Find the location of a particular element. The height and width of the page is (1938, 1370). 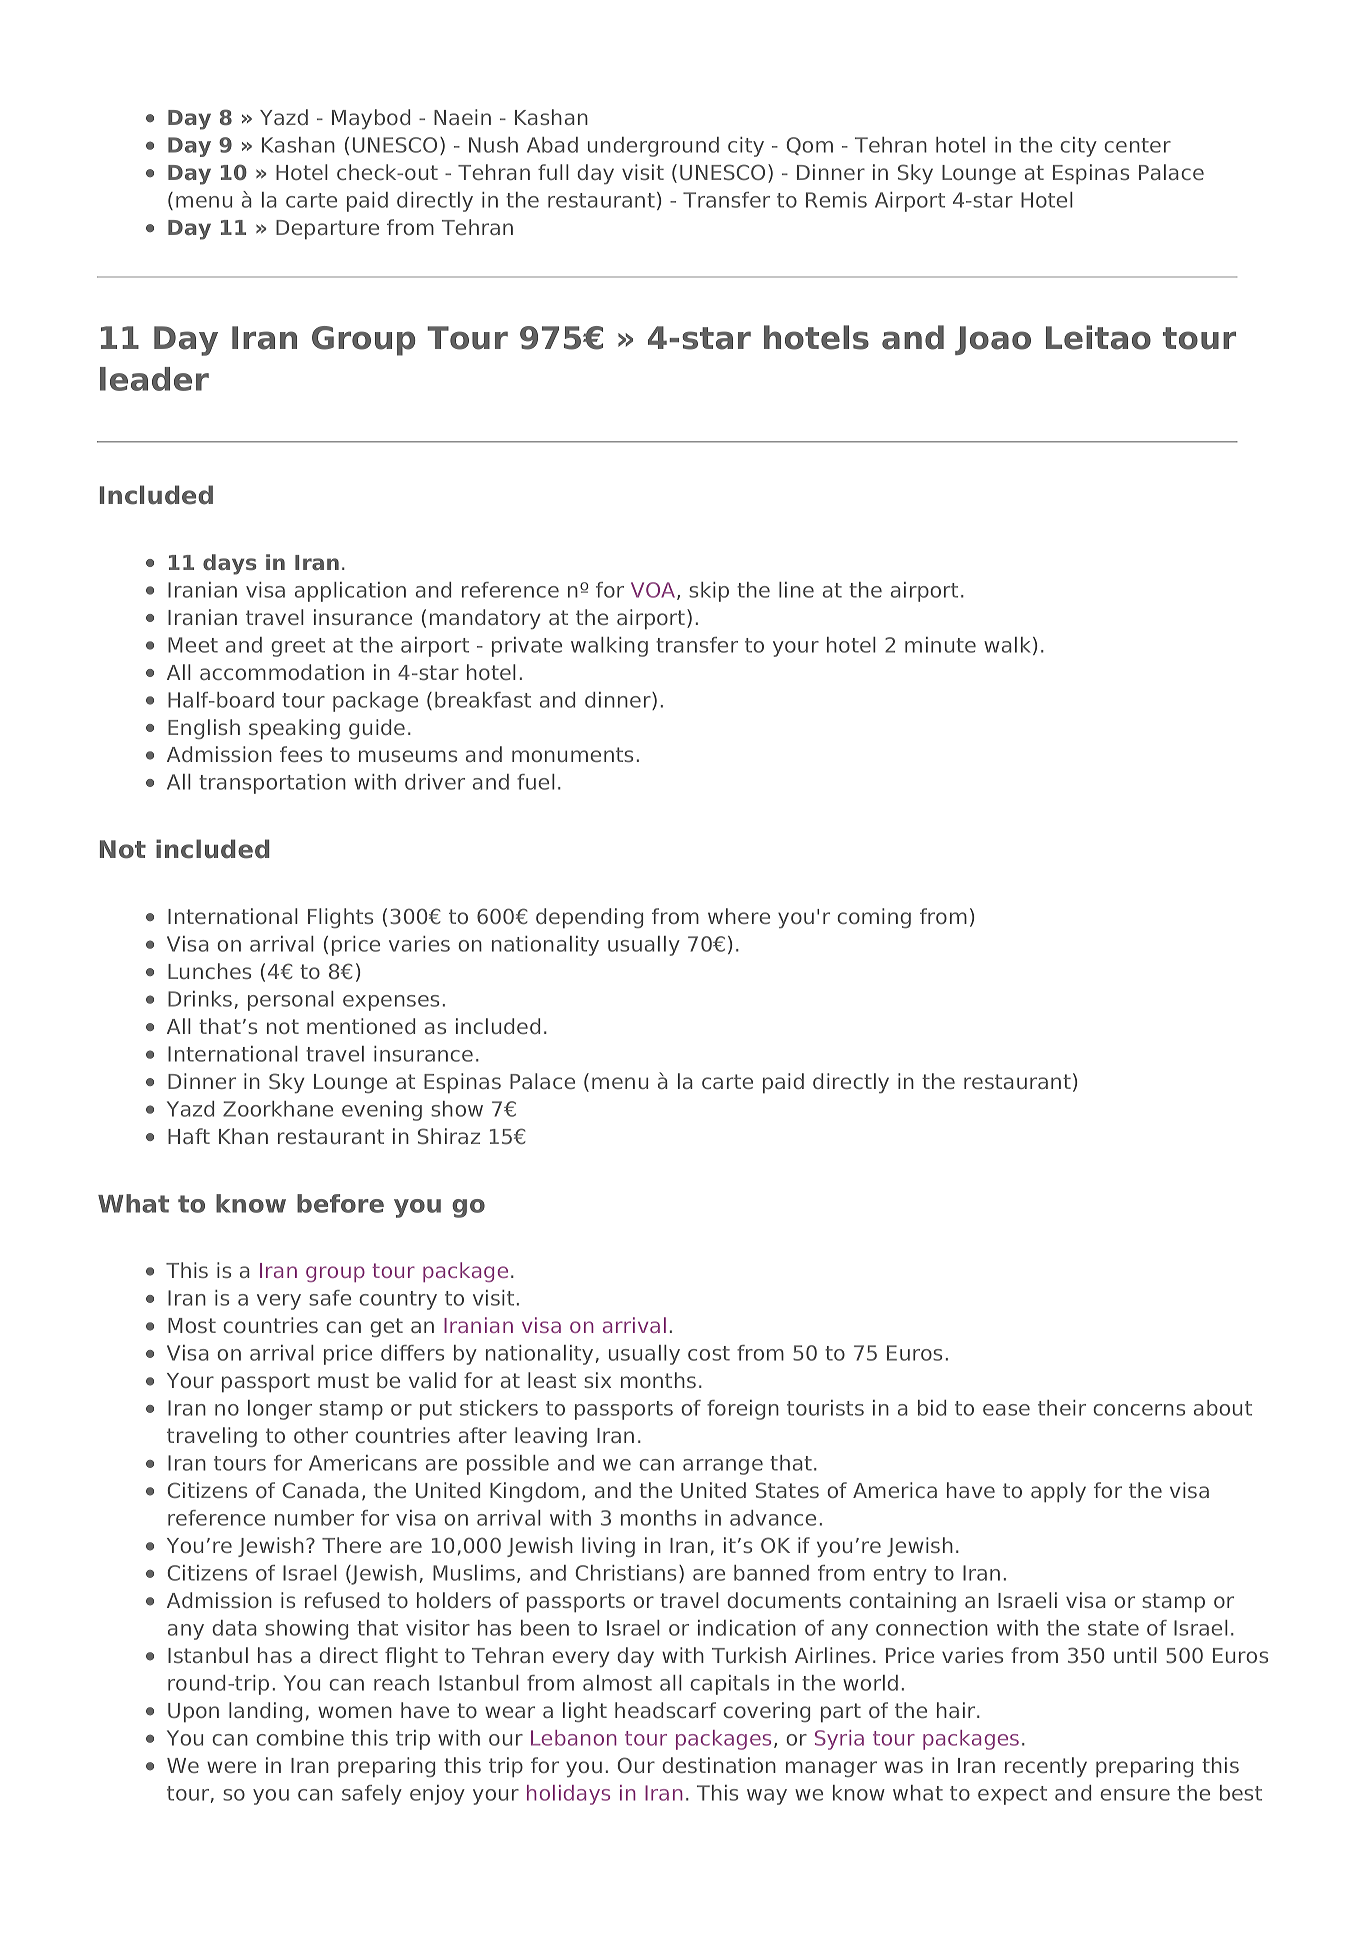

full is located at coordinates (553, 172).
